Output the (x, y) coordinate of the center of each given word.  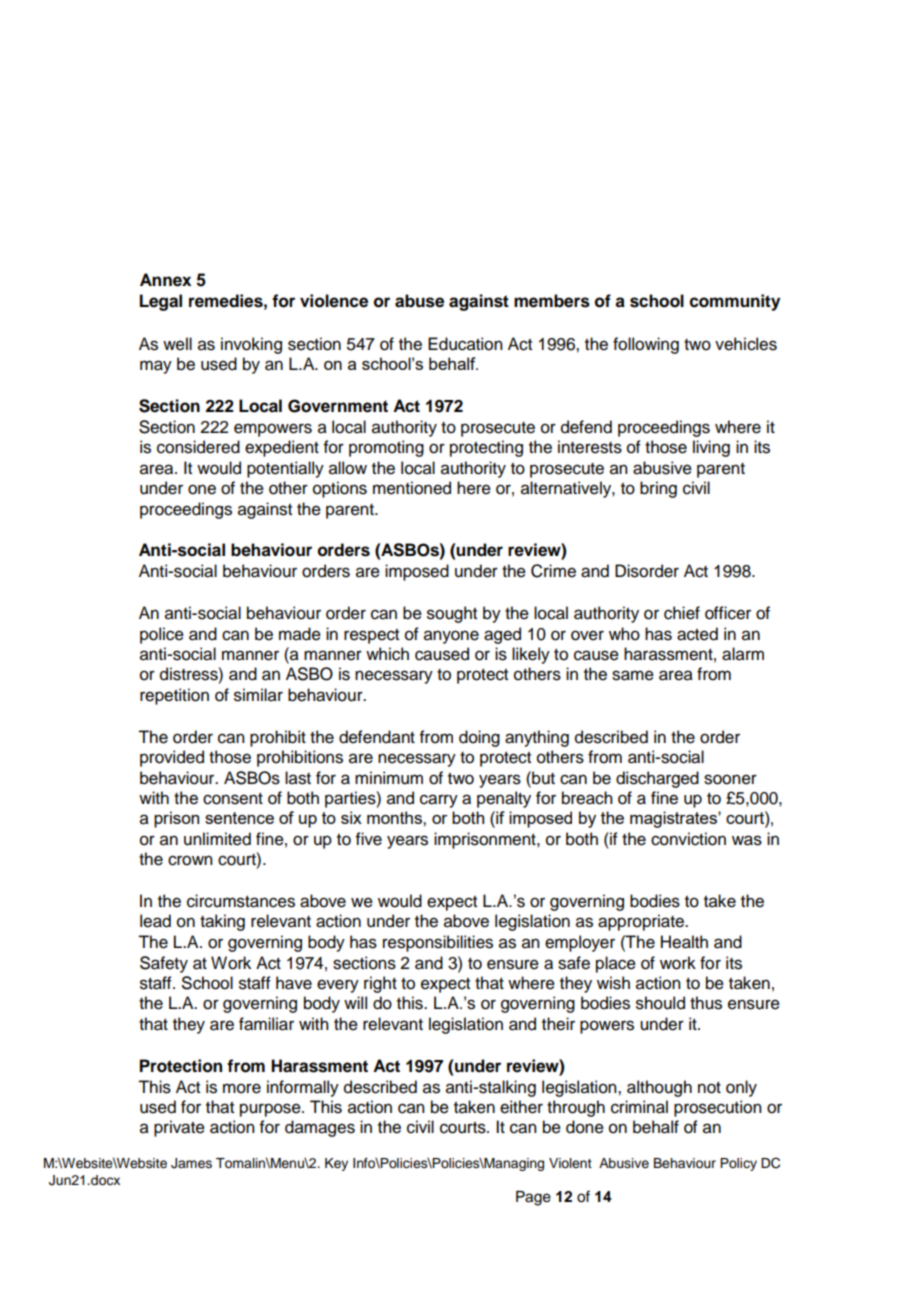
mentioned (412, 488)
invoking (251, 345)
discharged (657, 779)
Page (533, 1198)
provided (172, 758)
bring (658, 489)
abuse (419, 301)
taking (222, 922)
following (646, 345)
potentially (285, 469)
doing (479, 738)
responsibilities (438, 943)
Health (684, 942)
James (191, 1163)
